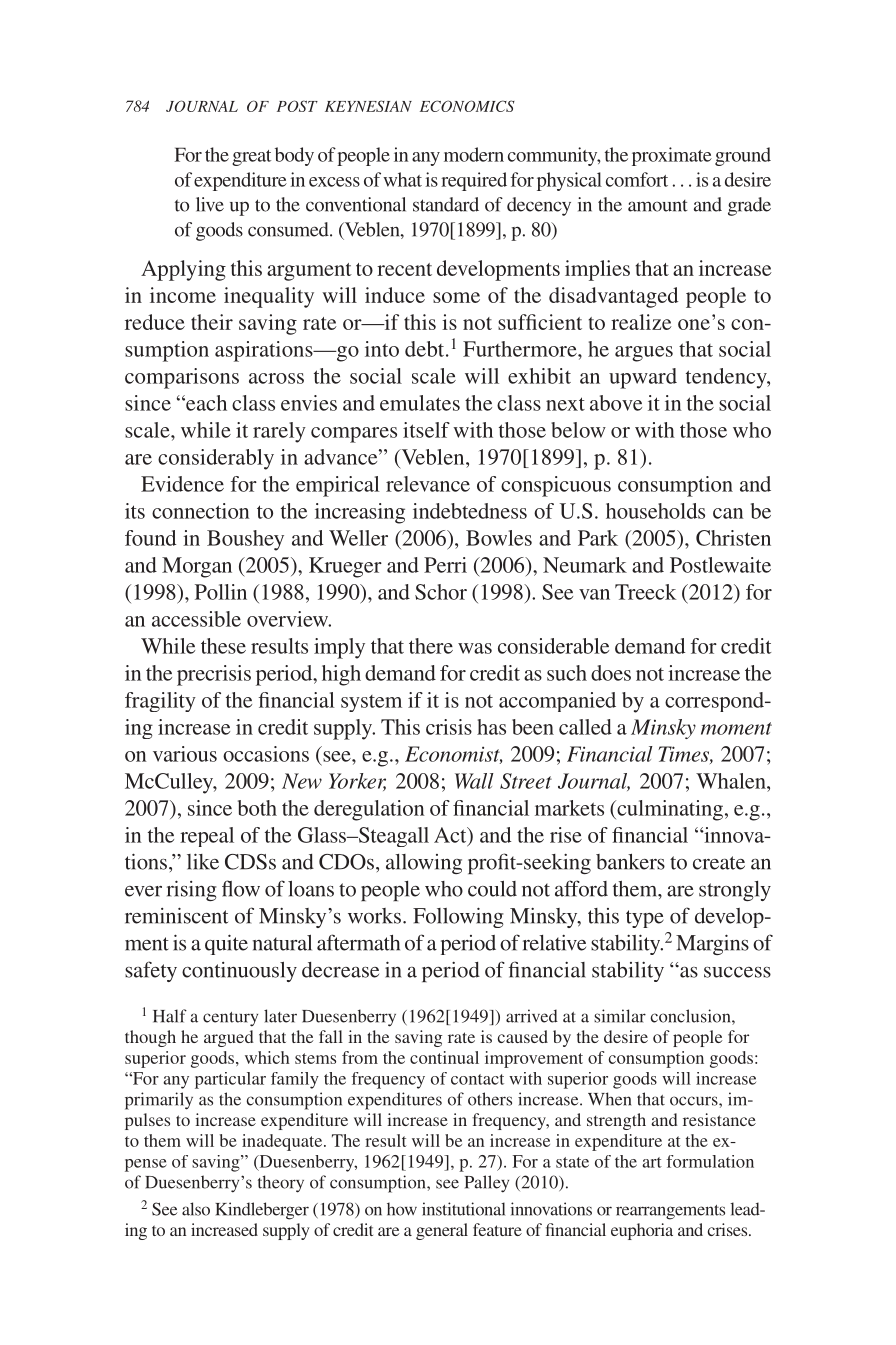 Image resolution: width=896 pixels, height=1345 pixels. I want to click on these, so click(223, 646).
